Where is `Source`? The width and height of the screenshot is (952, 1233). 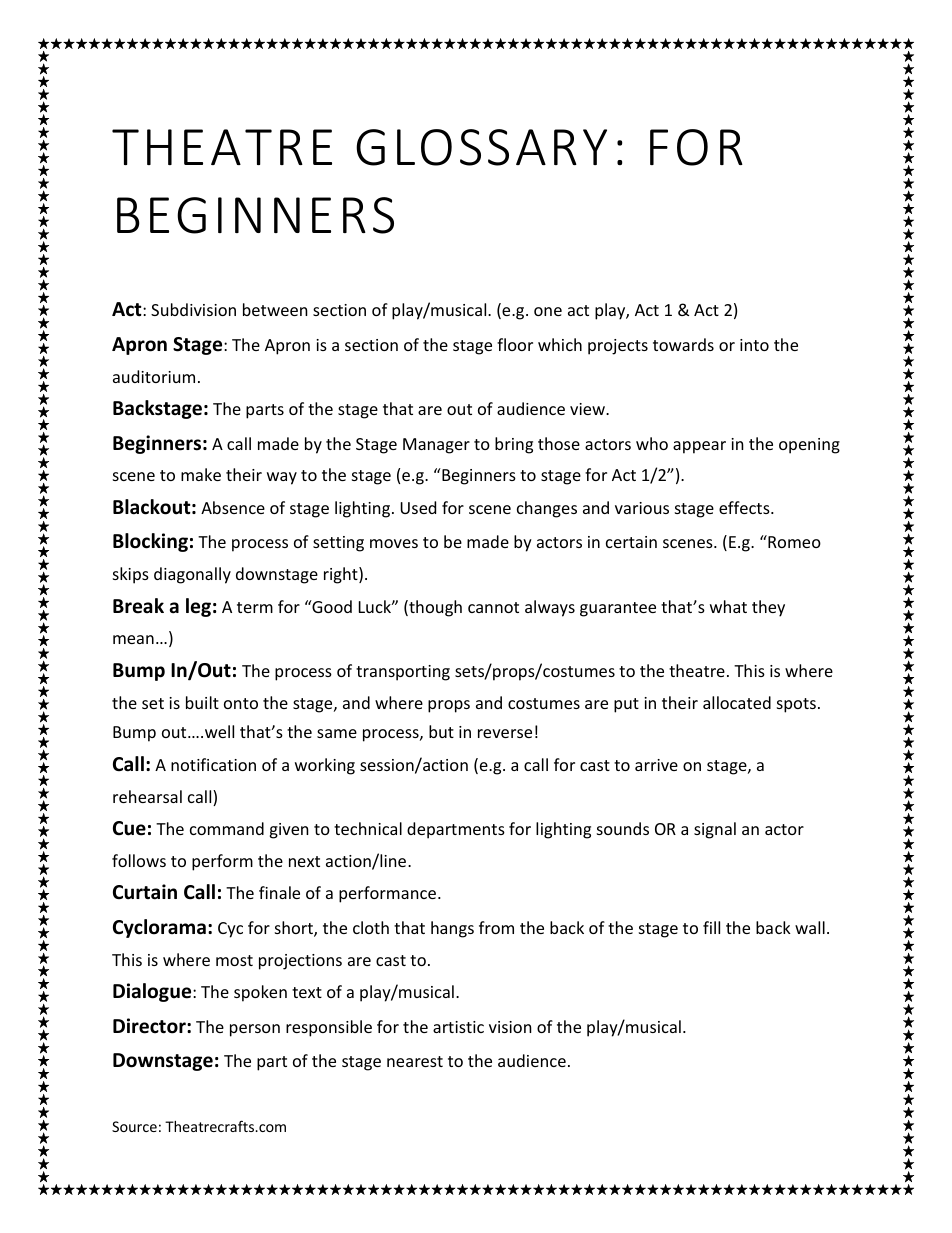 Source is located at coordinates (134, 1126).
